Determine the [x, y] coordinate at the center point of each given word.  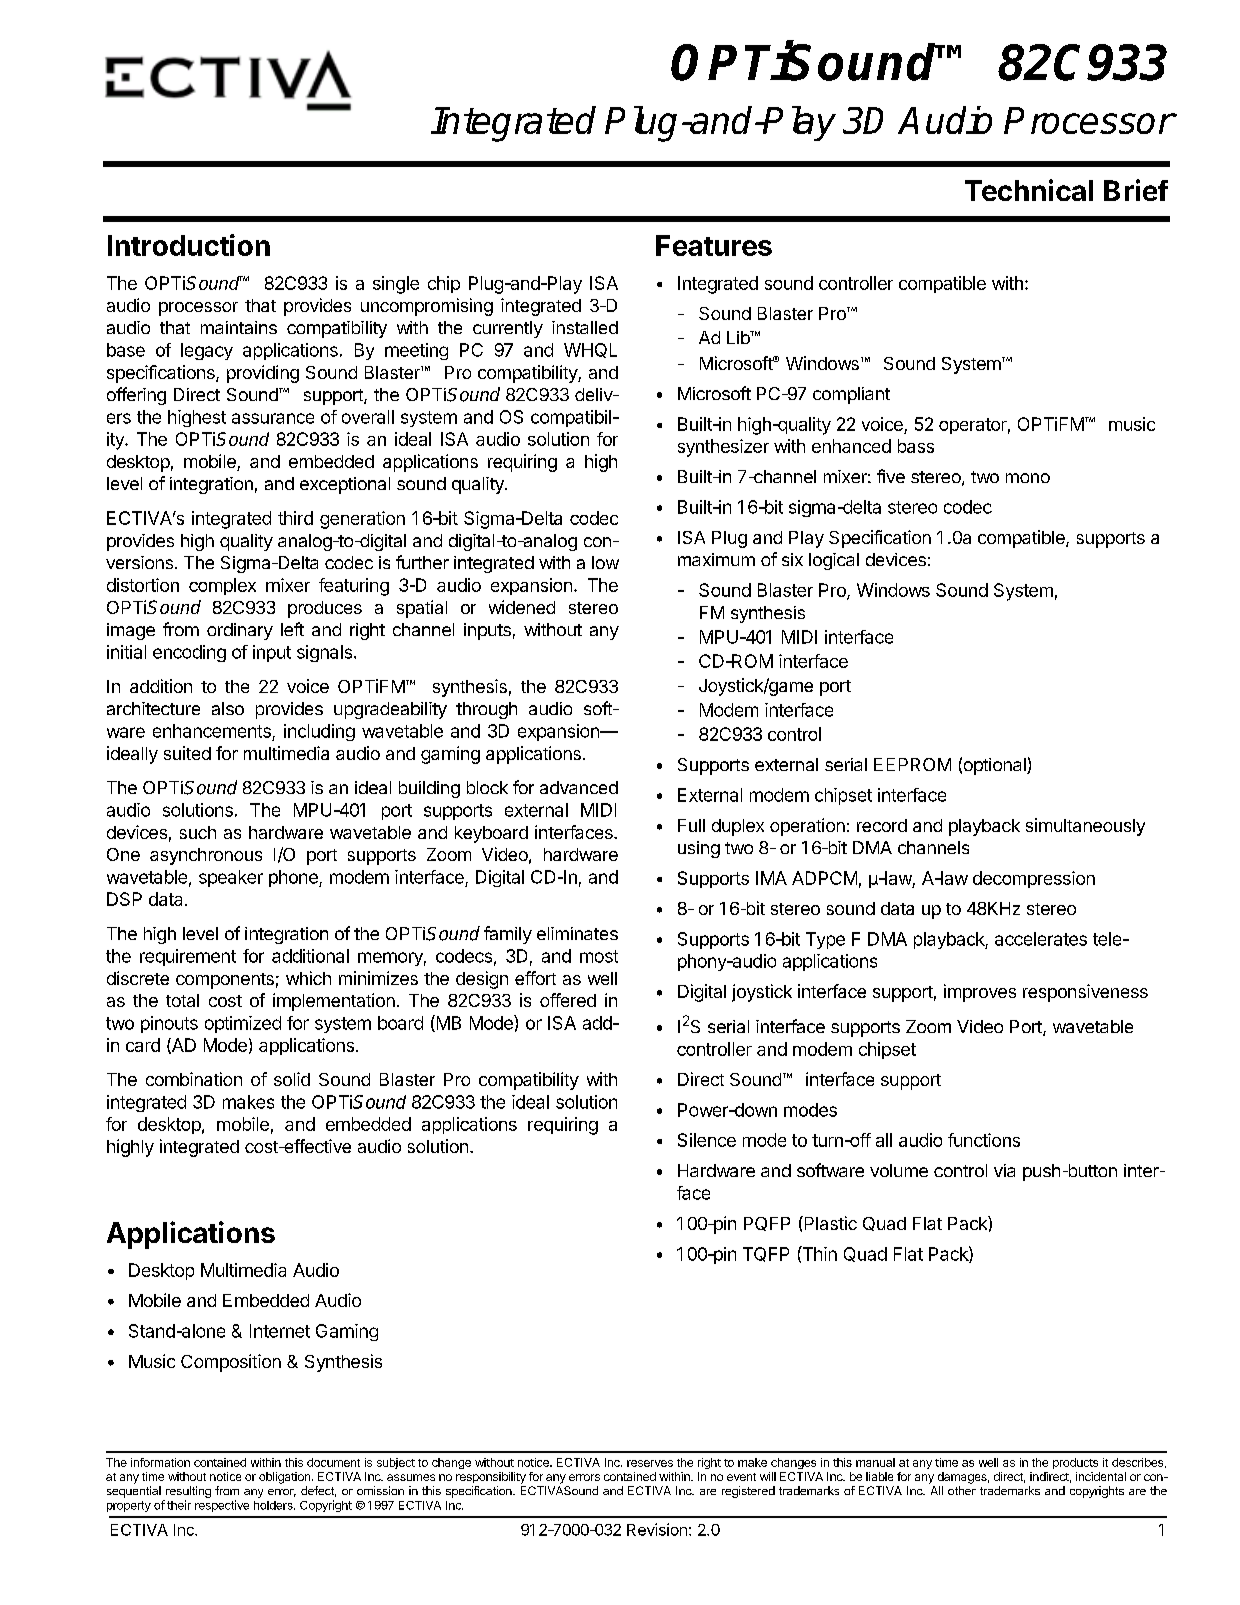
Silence [707, 1140]
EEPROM [912, 764]
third [295, 518]
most [599, 956]
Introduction [189, 245]
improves [980, 993]
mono [1028, 478]
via [1004, 1170]
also [228, 708]
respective [222, 1506]
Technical [1029, 190]
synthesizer [723, 448]
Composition [231, 1363]
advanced [579, 787]
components [225, 981]
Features [714, 245]
